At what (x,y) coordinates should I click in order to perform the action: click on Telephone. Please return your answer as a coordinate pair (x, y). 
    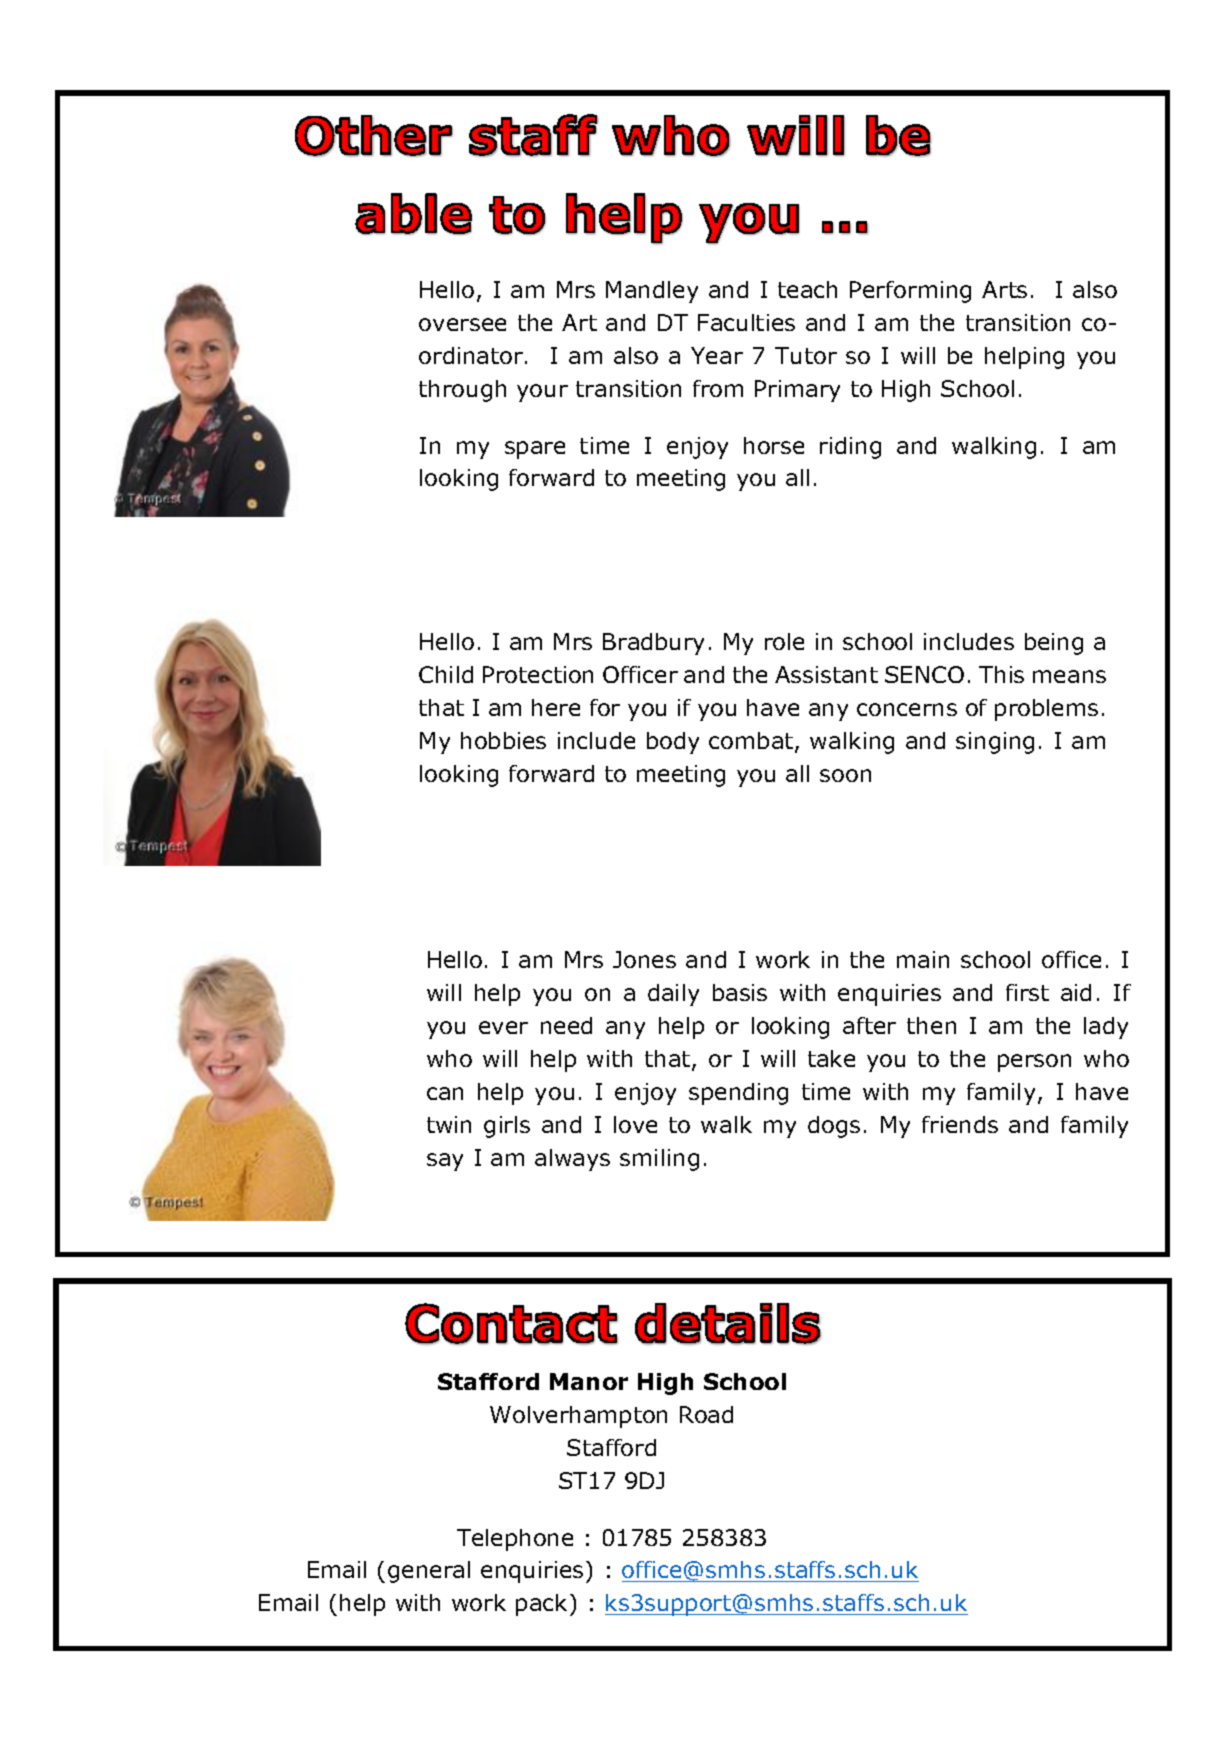
    Looking at the image, I should click on (515, 1540).
